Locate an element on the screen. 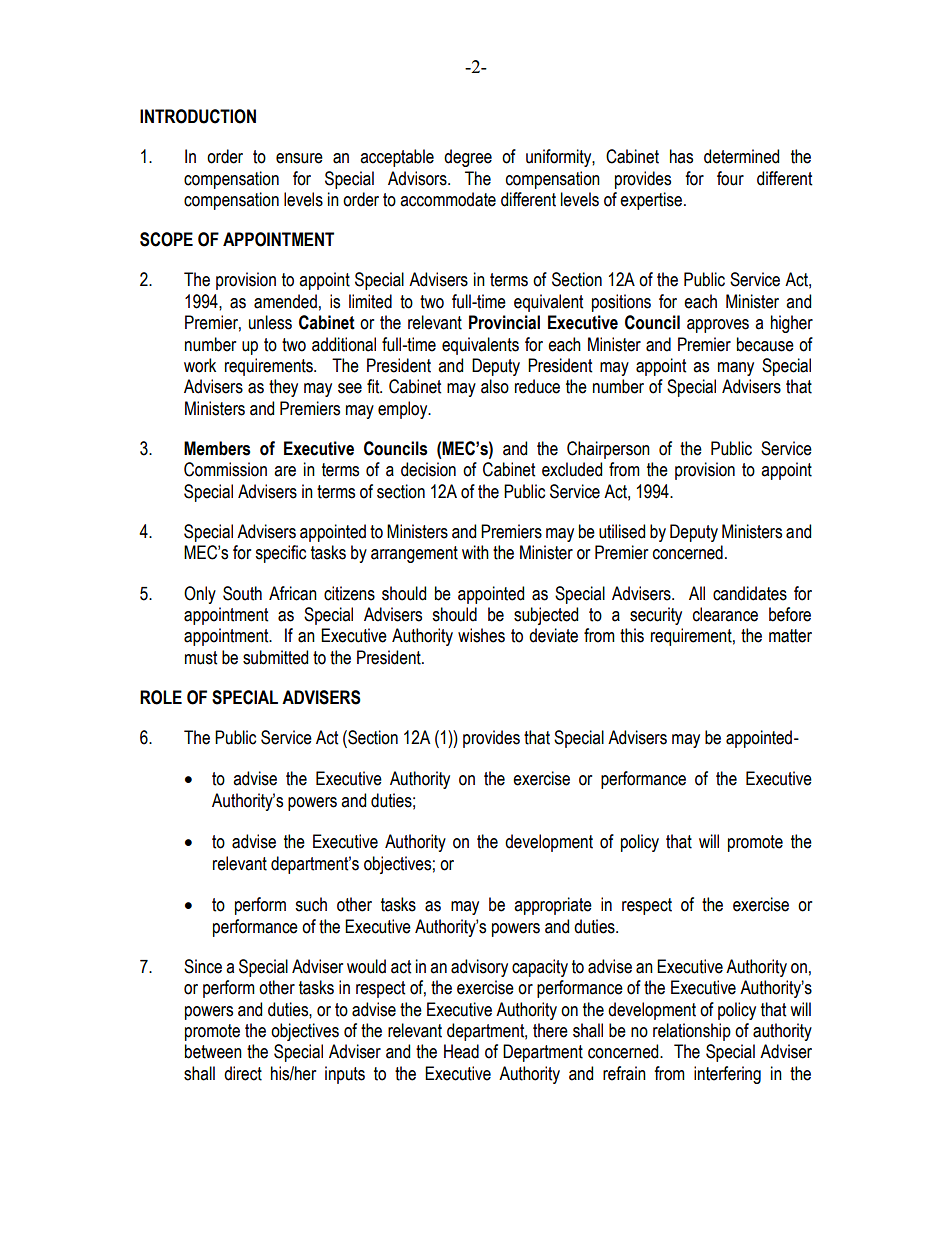 This screenshot has width=952, height=1233. wishes is located at coordinates (481, 635).
